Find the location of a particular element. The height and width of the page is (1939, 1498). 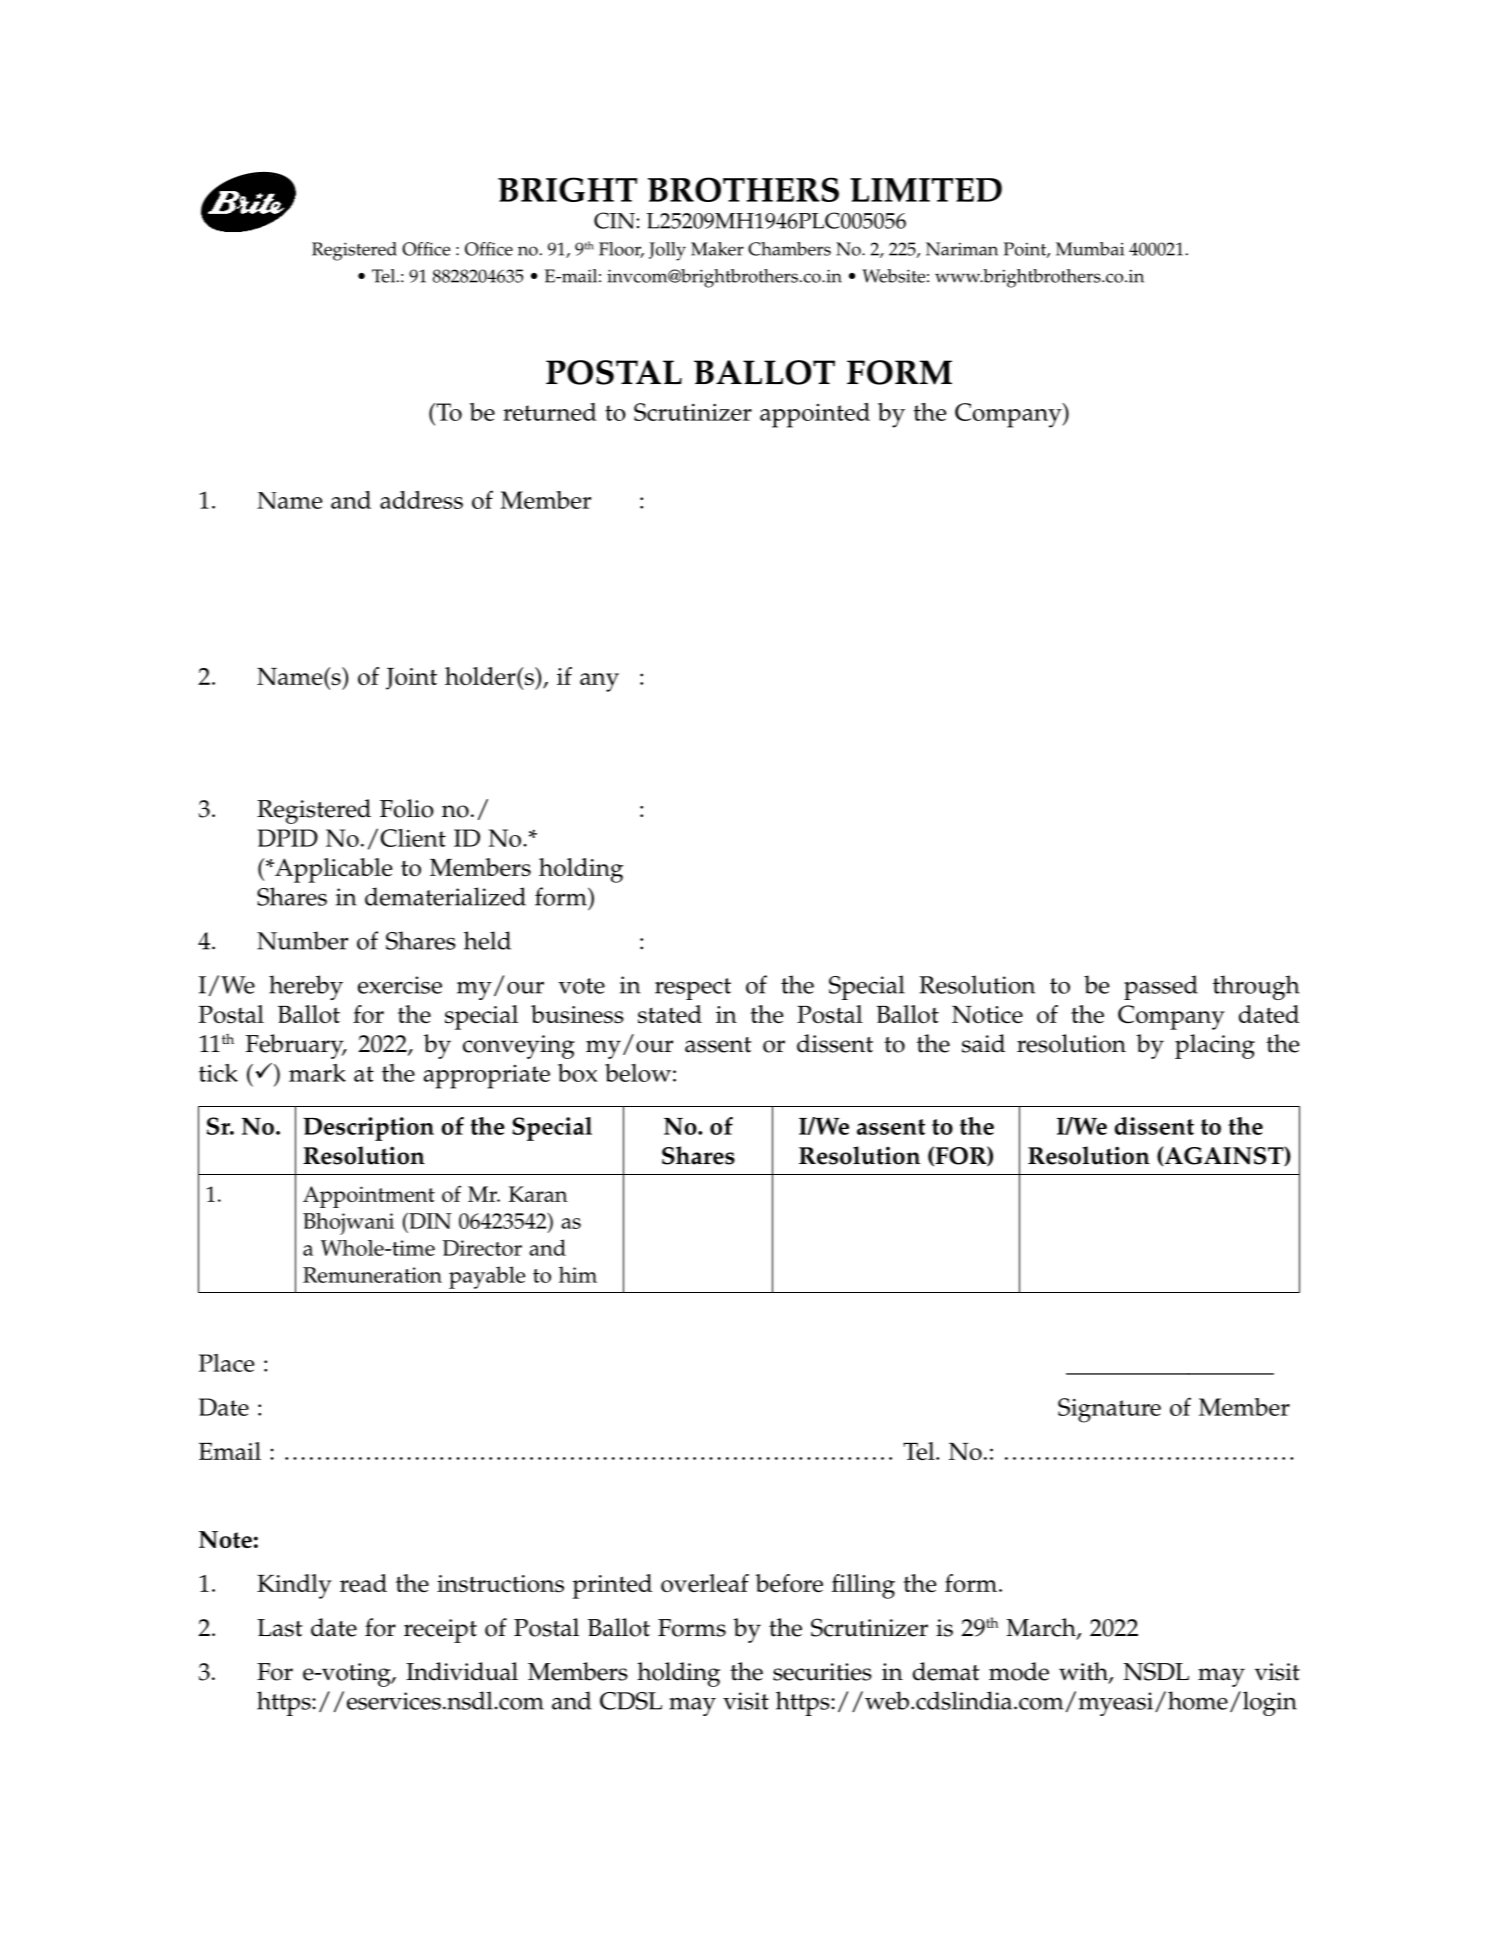

Maker is located at coordinates (717, 249).
